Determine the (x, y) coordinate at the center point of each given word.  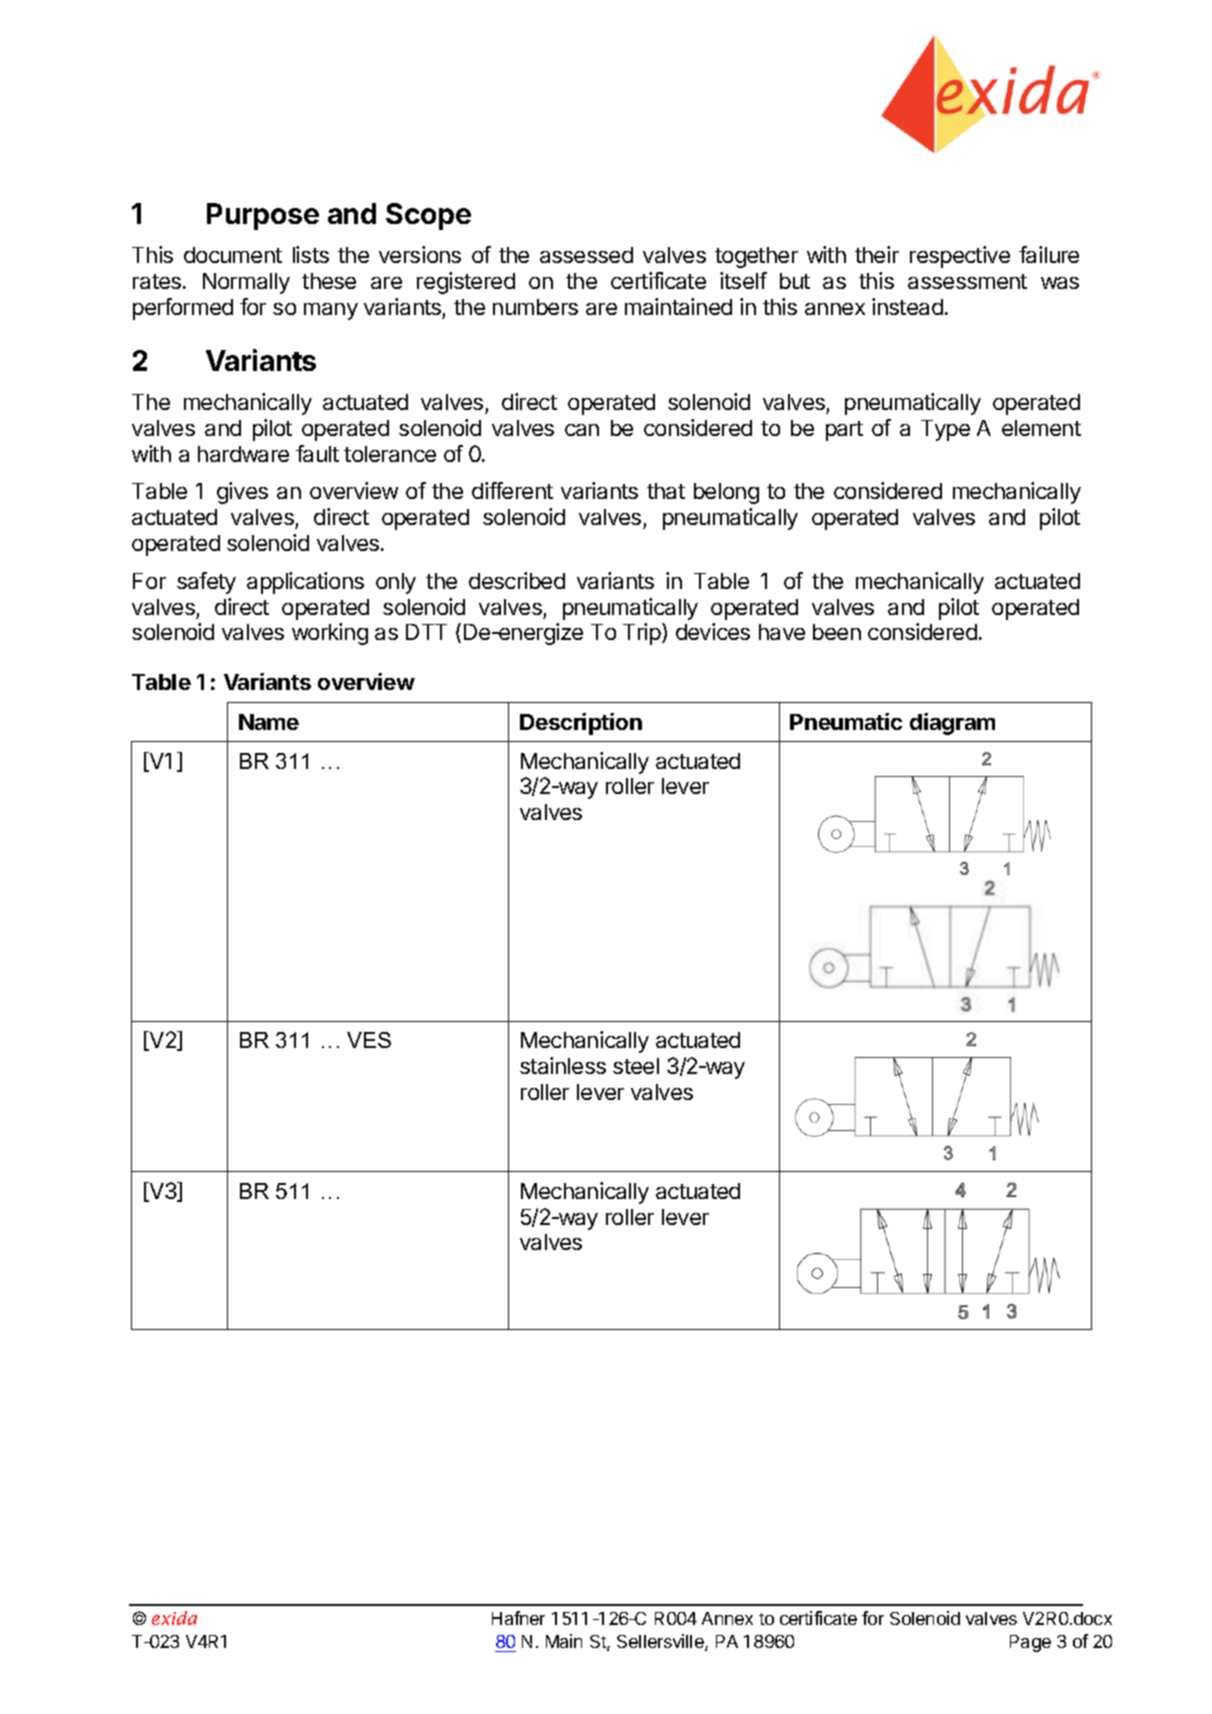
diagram (952, 724)
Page (1030, 1643)
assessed (586, 255)
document (233, 255)
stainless (563, 1065)
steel (636, 1066)
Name (269, 722)
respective (960, 257)
